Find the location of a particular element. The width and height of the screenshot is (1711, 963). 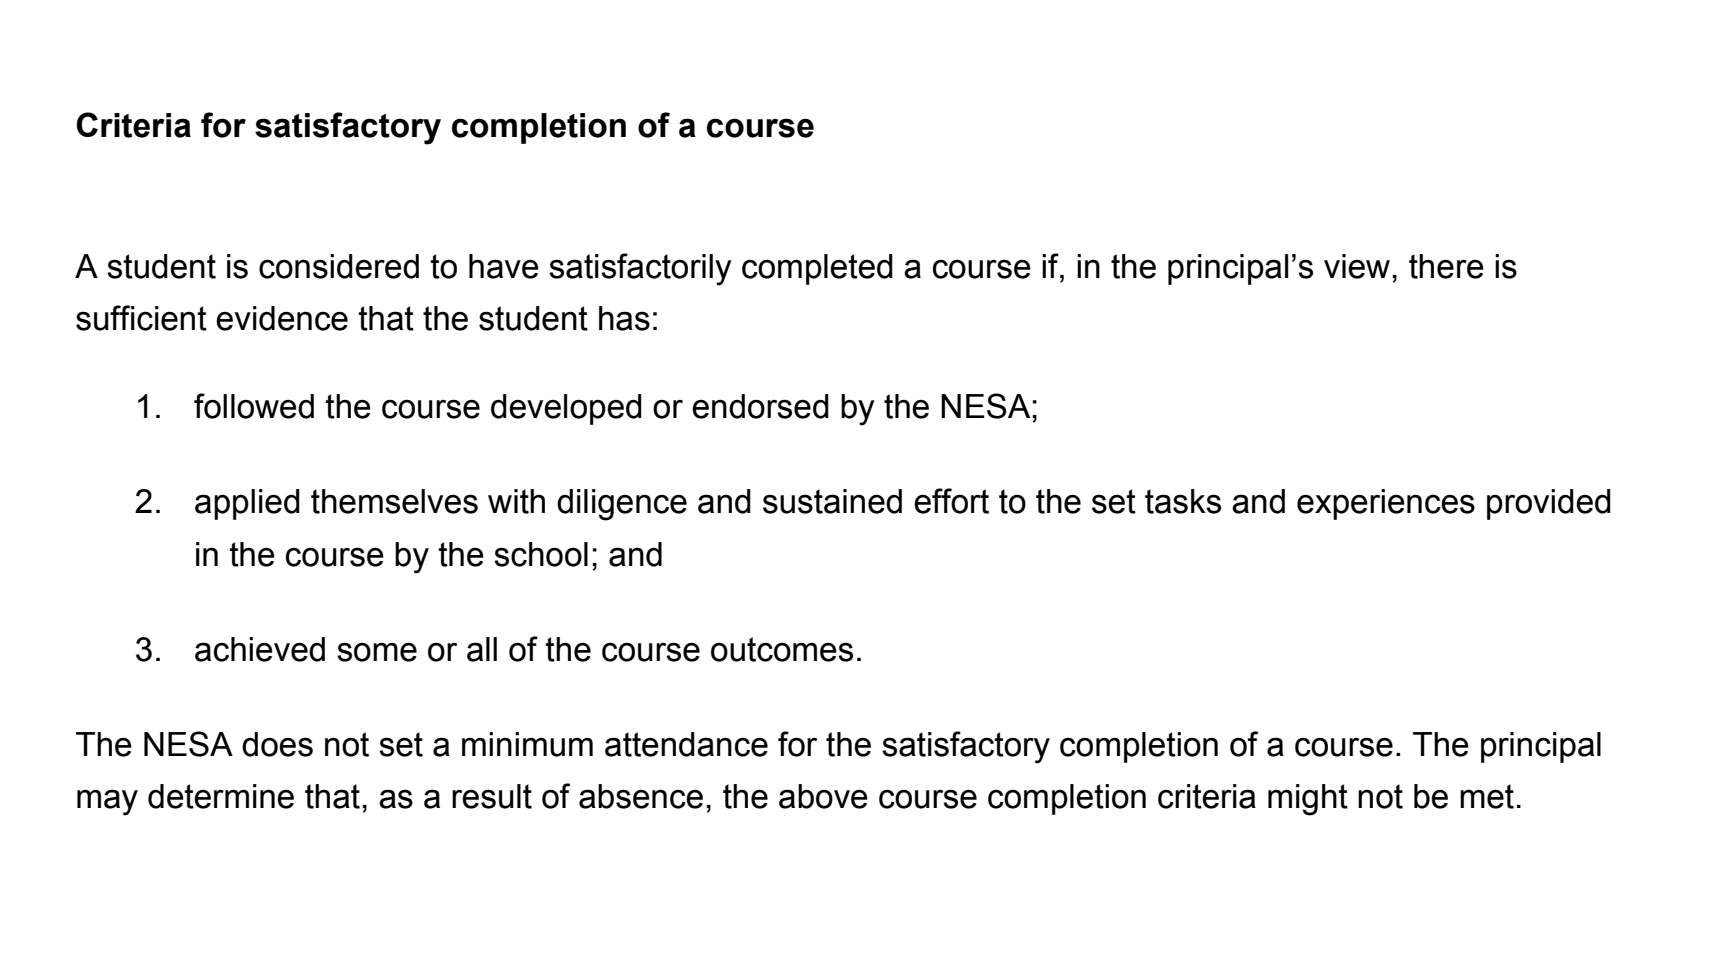

might is located at coordinates (1308, 800).
